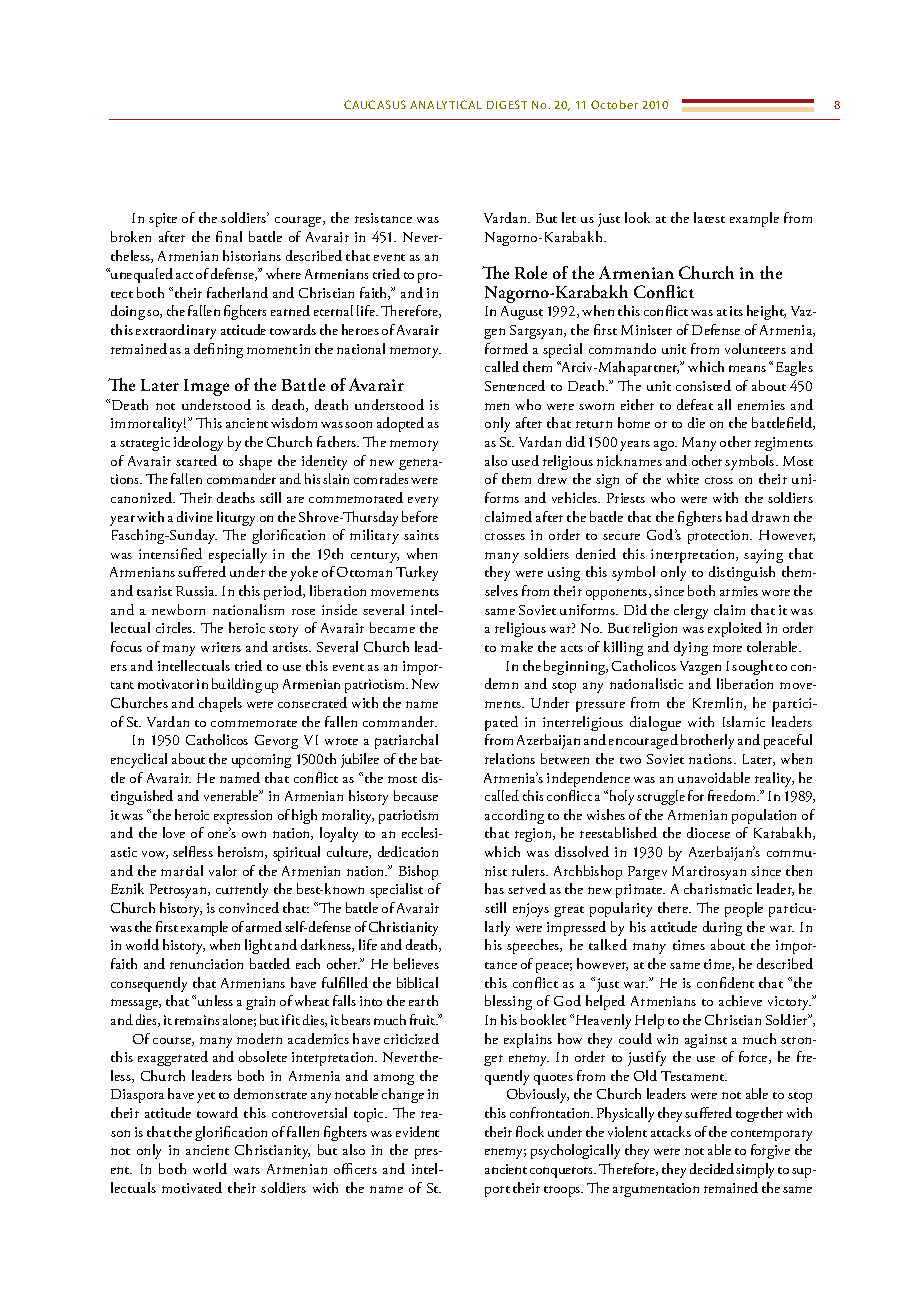  I want to click on latest, so click(709, 217).
